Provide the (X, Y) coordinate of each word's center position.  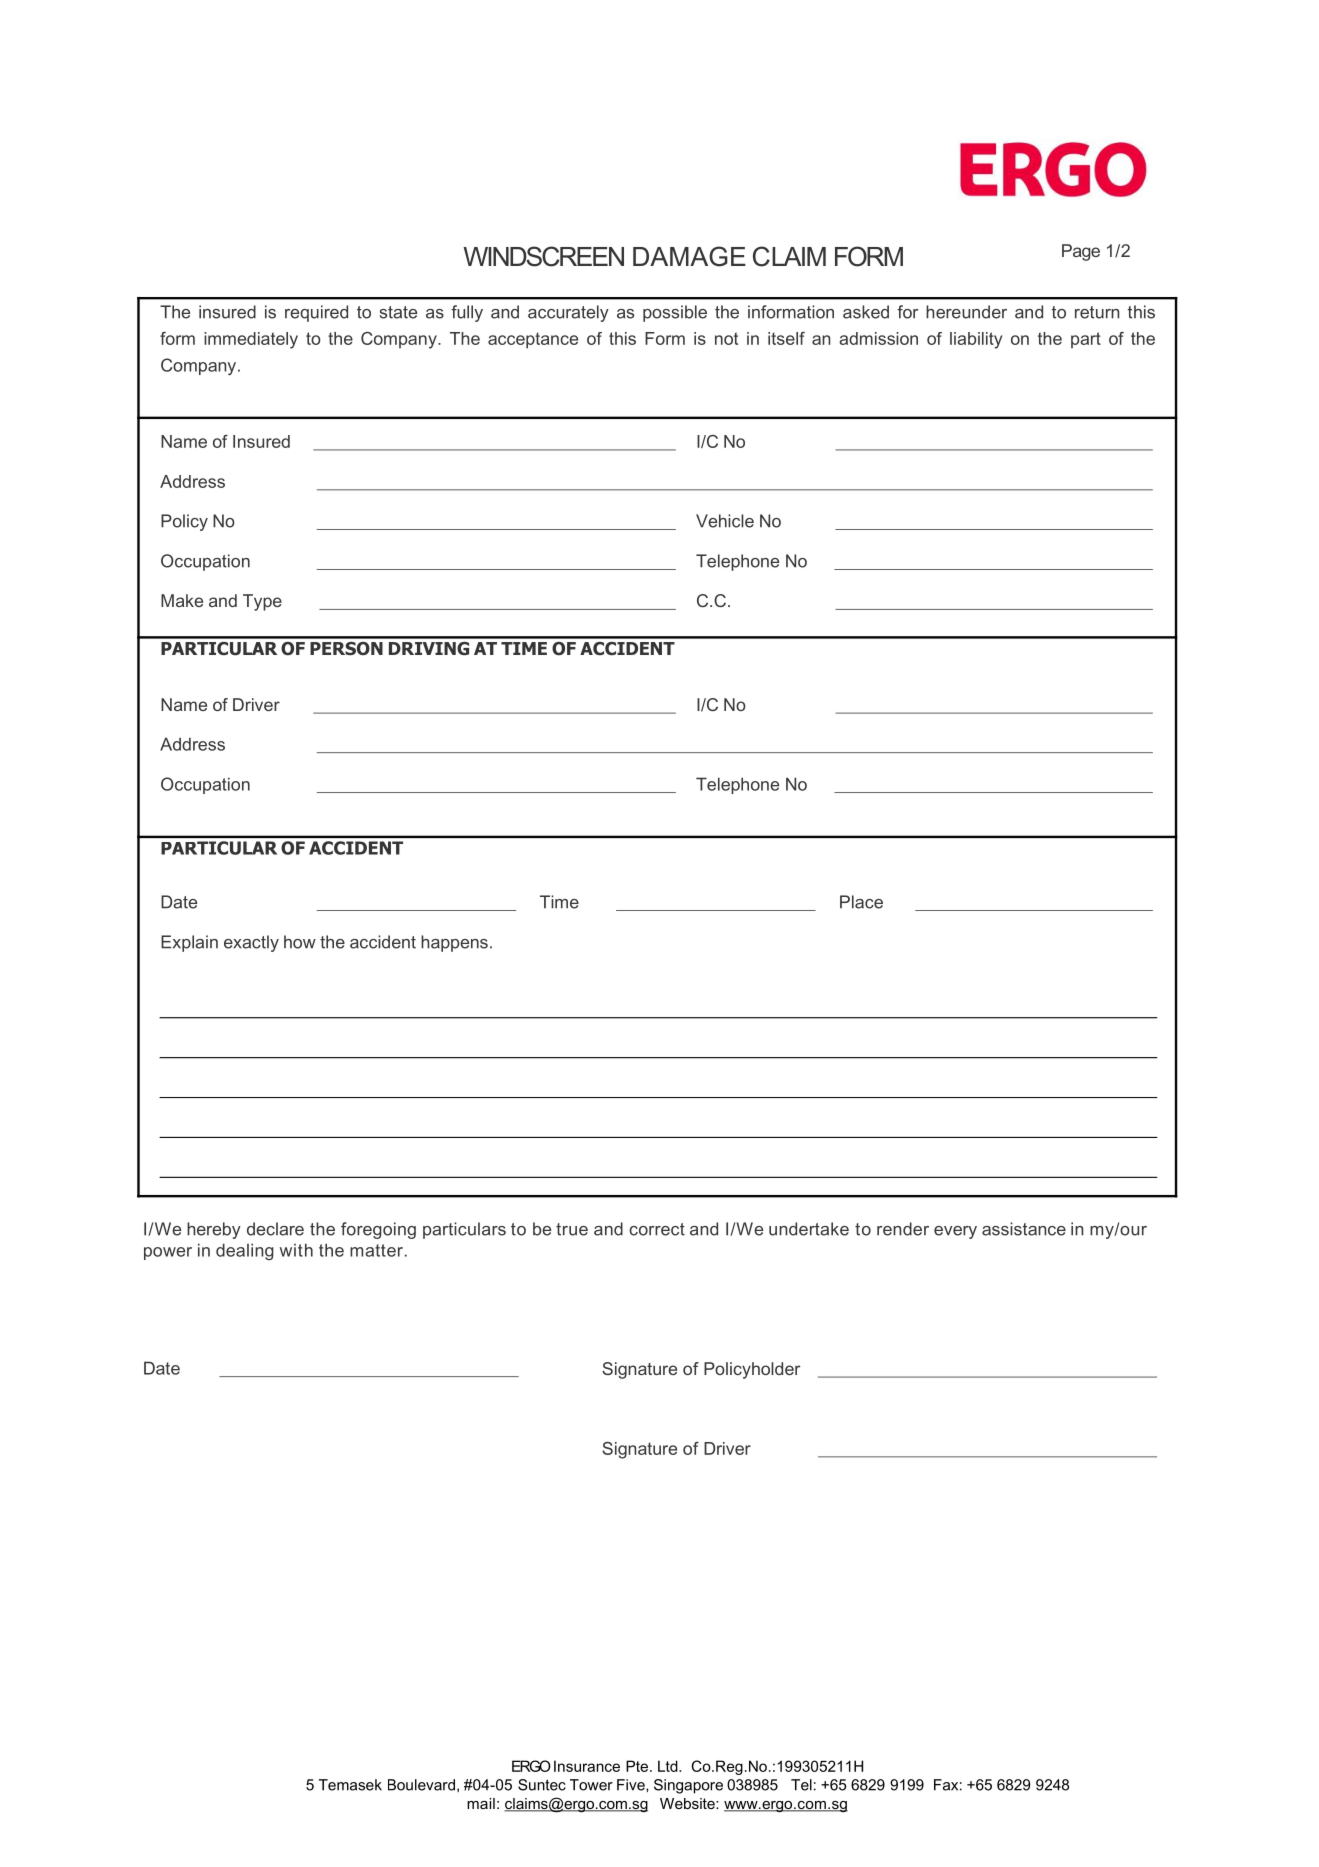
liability (976, 340)
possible (675, 313)
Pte (638, 1766)
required (316, 313)
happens (454, 943)
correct (657, 1229)
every (955, 1232)
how (300, 942)
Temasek (350, 1785)
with (296, 1250)
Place (861, 902)
